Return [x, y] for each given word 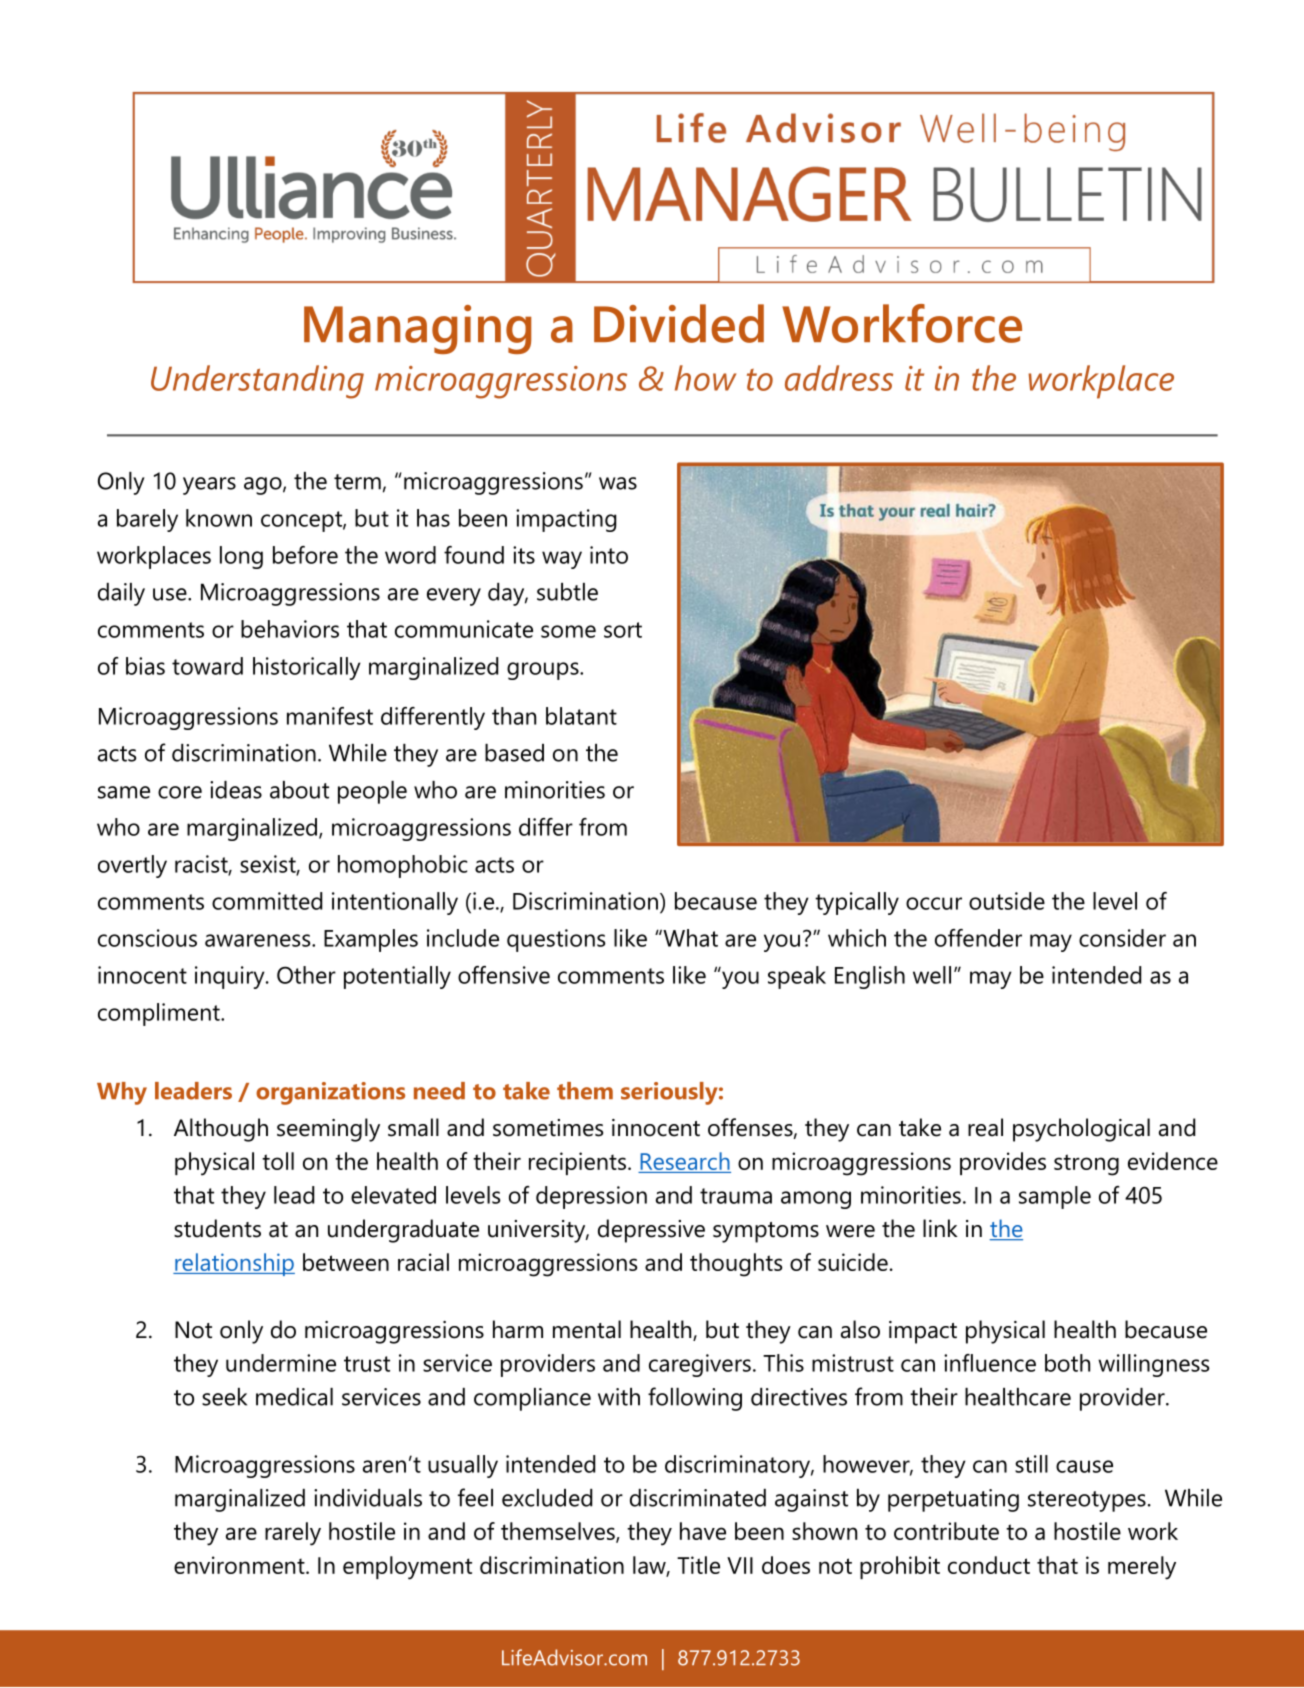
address [839, 378]
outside [1007, 901]
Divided [679, 323]
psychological [1081, 1130]
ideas [236, 790]
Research [685, 1161]
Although [221, 1130]
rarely [293, 1534]
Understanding [257, 382]
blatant [581, 716]
